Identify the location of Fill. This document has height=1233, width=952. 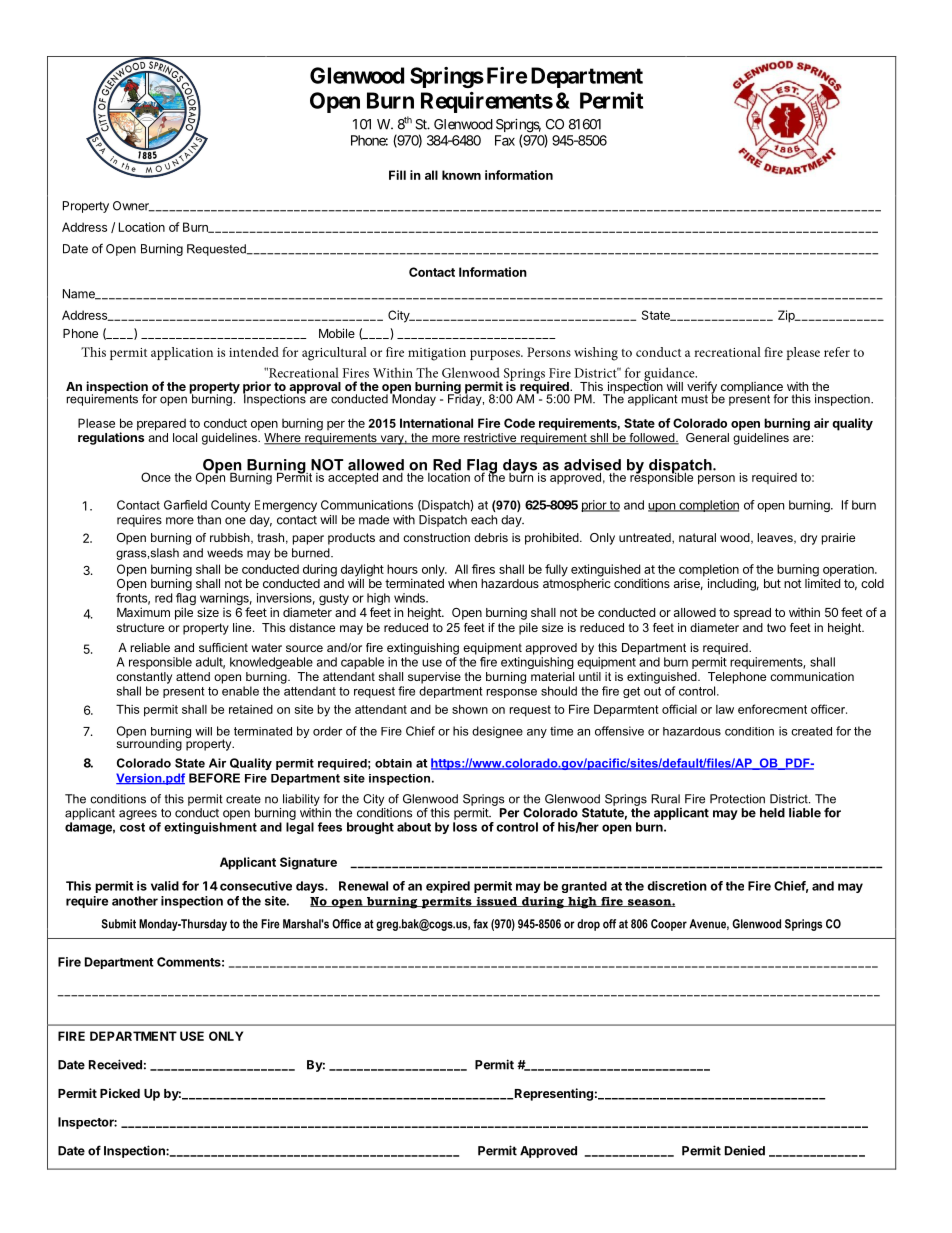
(397, 175).
